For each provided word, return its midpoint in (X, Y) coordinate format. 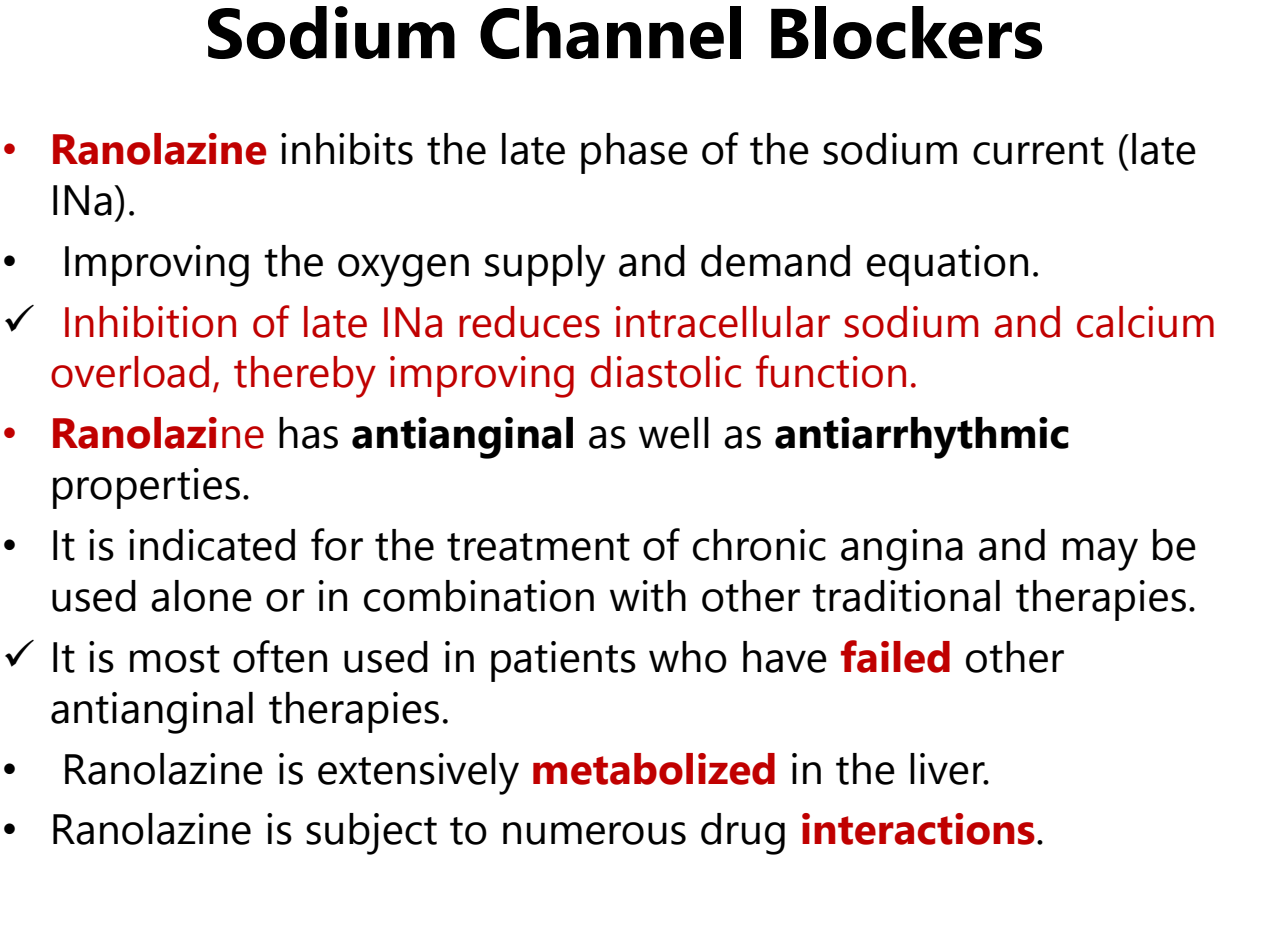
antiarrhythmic (922, 438)
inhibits (347, 149)
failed (895, 656)
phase (634, 153)
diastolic (666, 372)
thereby (305, 377)
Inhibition (150, 322)
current (1038, 151)
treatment (538, 547)
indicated (212, 545)
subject (371, 834)
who (688, 657)
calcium (1145, 322)
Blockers (906, 32)
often (280, 656)
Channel (610, 32)
